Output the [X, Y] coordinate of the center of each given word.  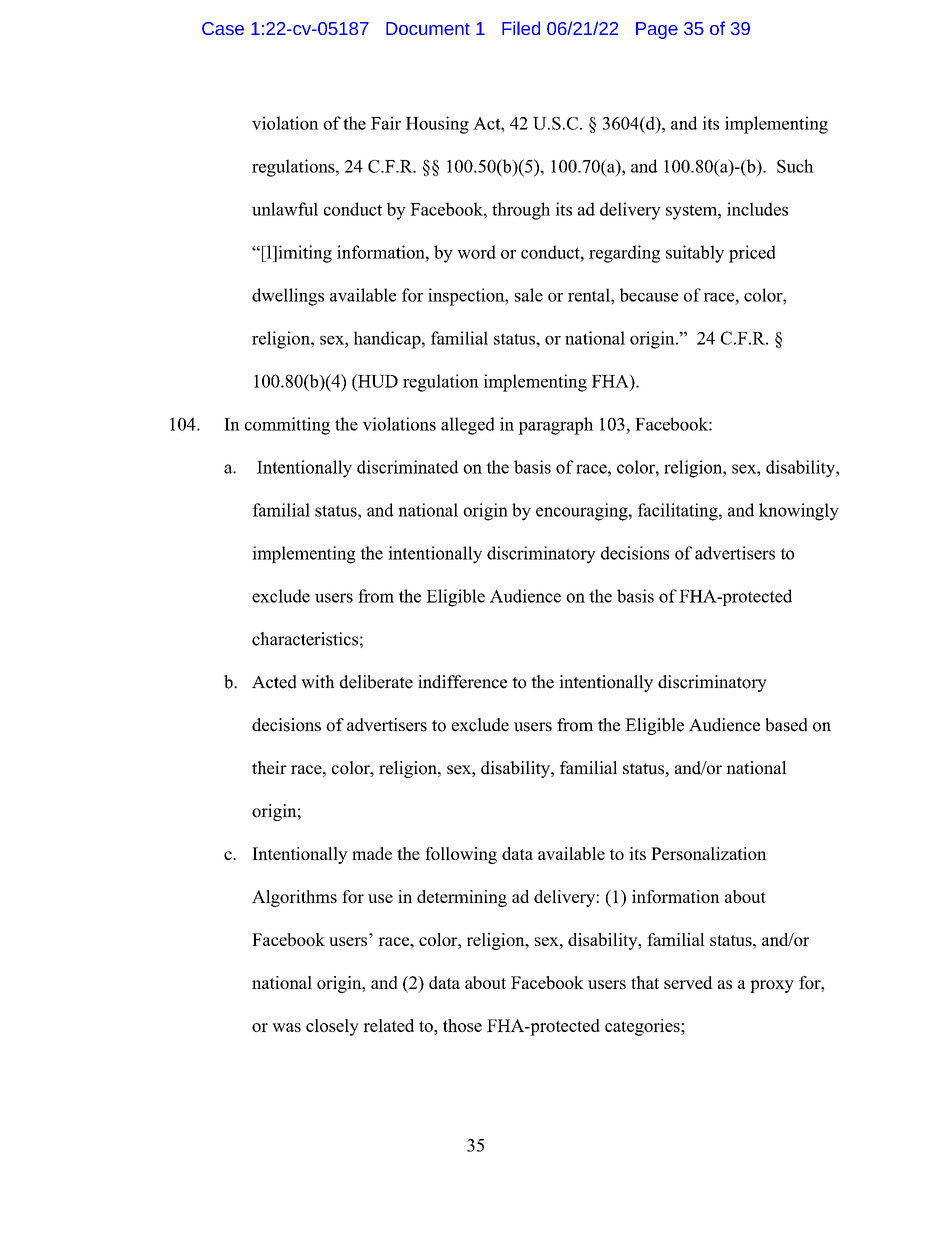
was [286, 1027]
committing [287, 426]
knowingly [799, 512]
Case [223, 28]
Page [657, 30]
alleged [468, 426]
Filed [521, 28]
